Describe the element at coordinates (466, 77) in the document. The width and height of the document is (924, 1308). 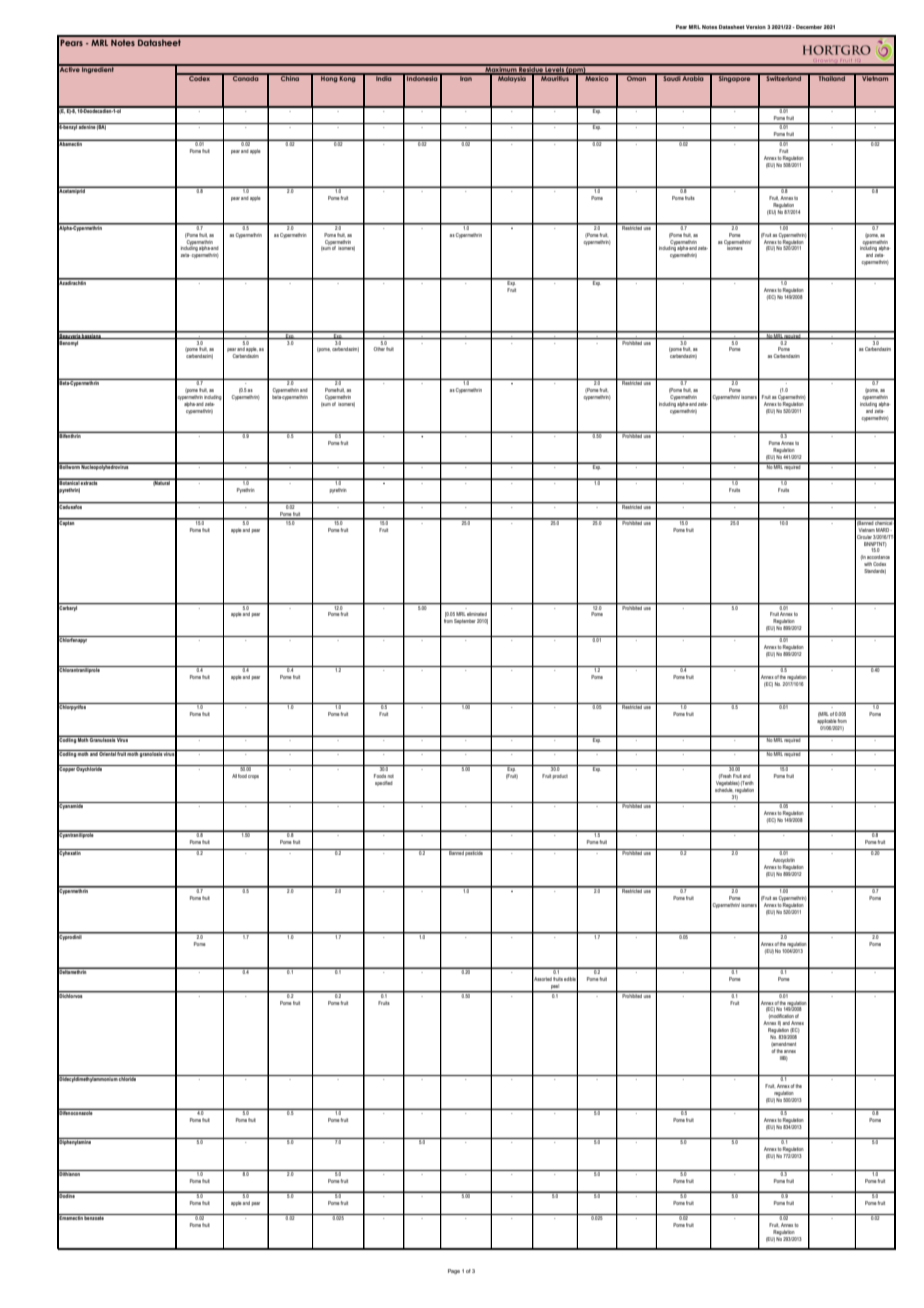
I see `Iran` at that location.
